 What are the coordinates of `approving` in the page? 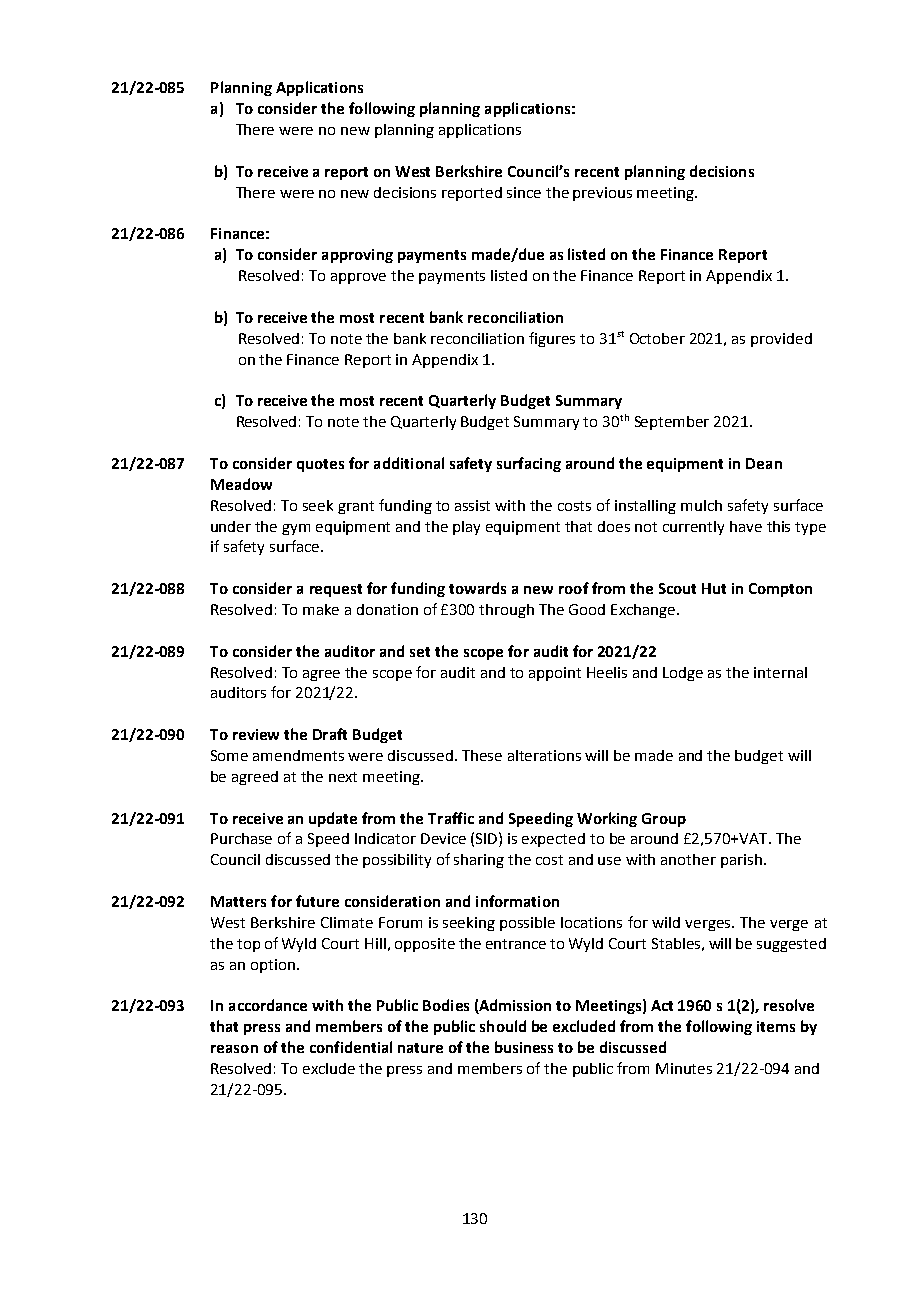 It's located at (357, 256).
